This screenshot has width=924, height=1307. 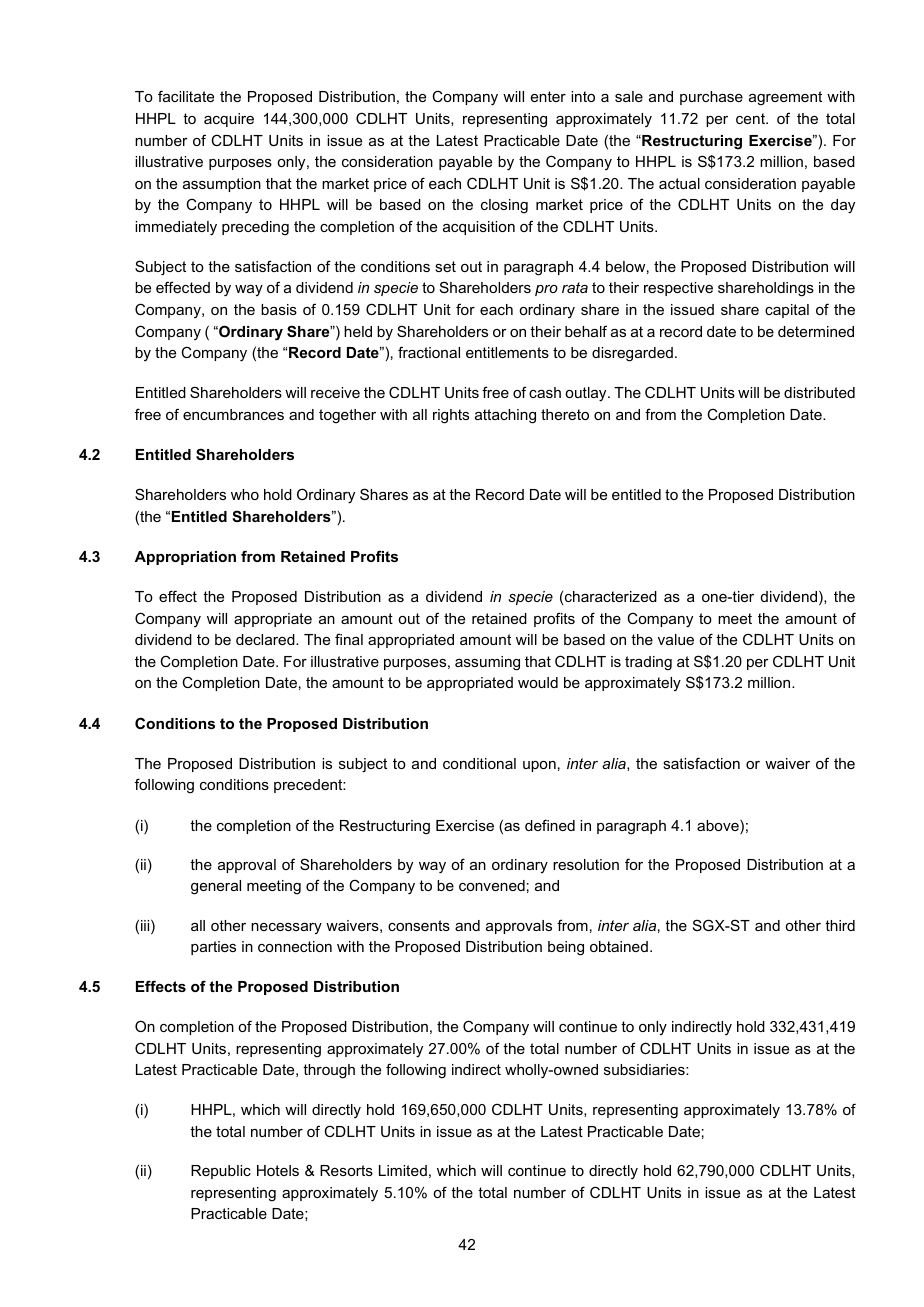 What do you see at coordinates (819, 392) in the screenshot?
I see `distributed` at bounding box center [819, 392].
